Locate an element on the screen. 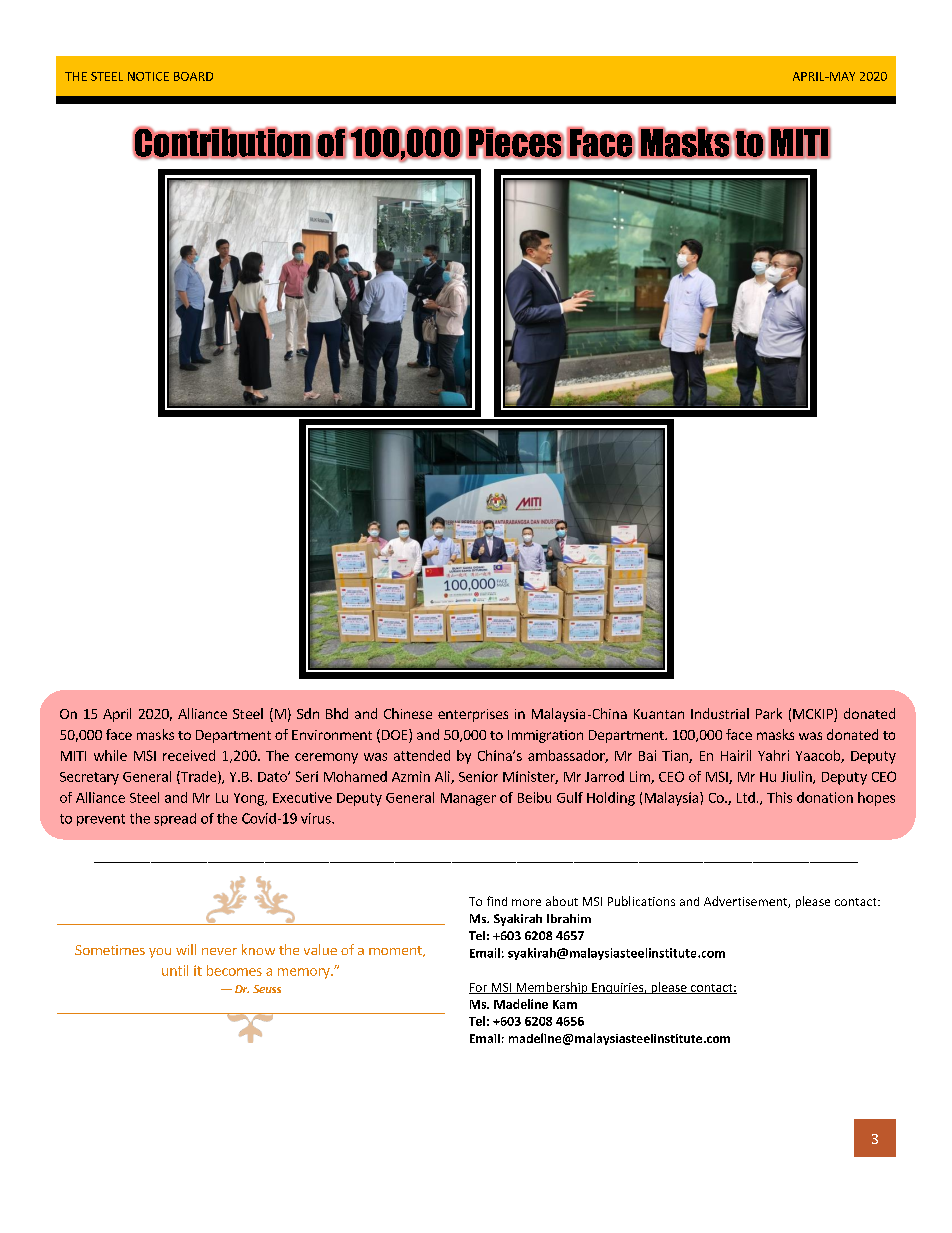  Sdn is located at coordinates (308, 713).
